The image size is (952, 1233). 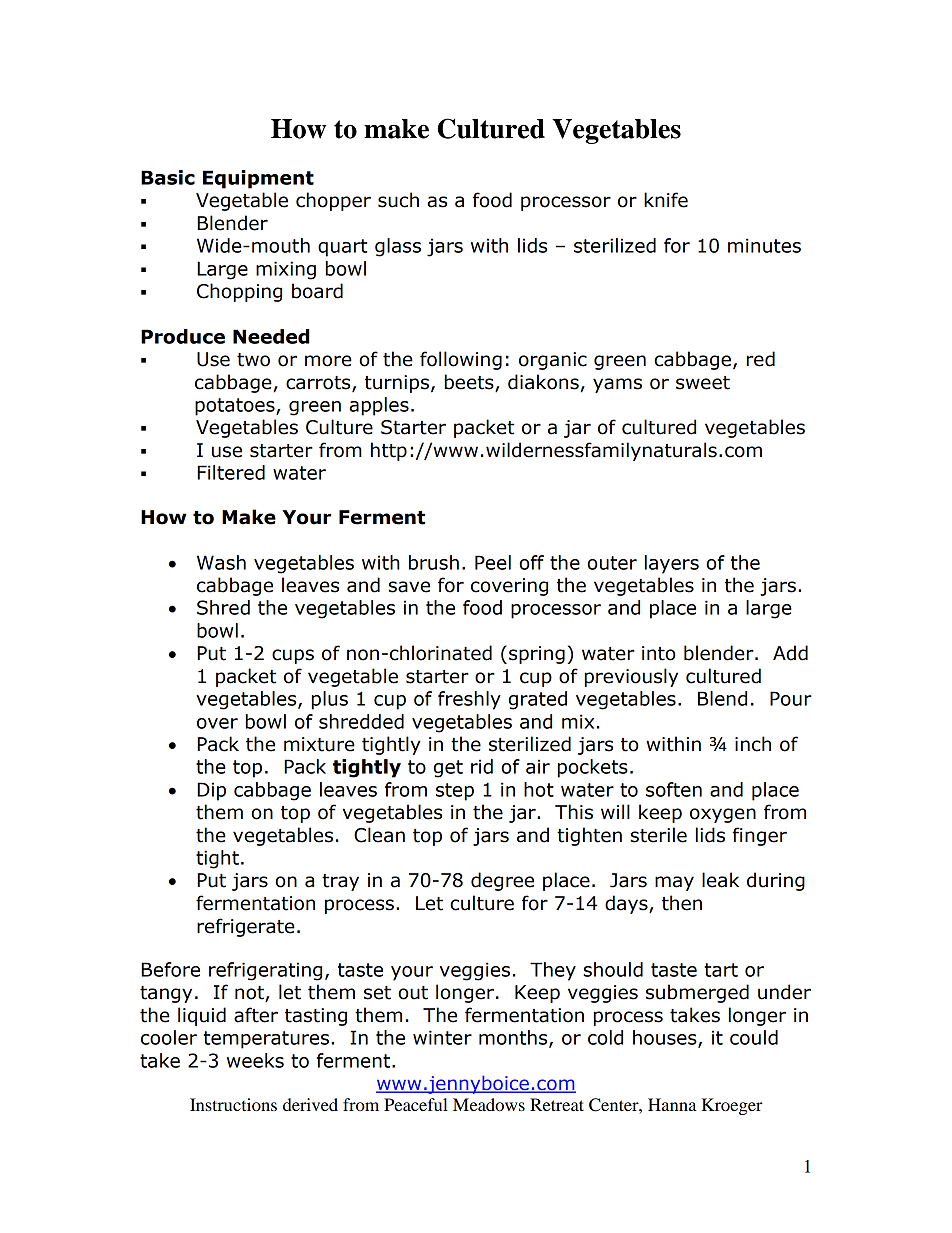 I want to click on into, so click(x=659, y=653).
